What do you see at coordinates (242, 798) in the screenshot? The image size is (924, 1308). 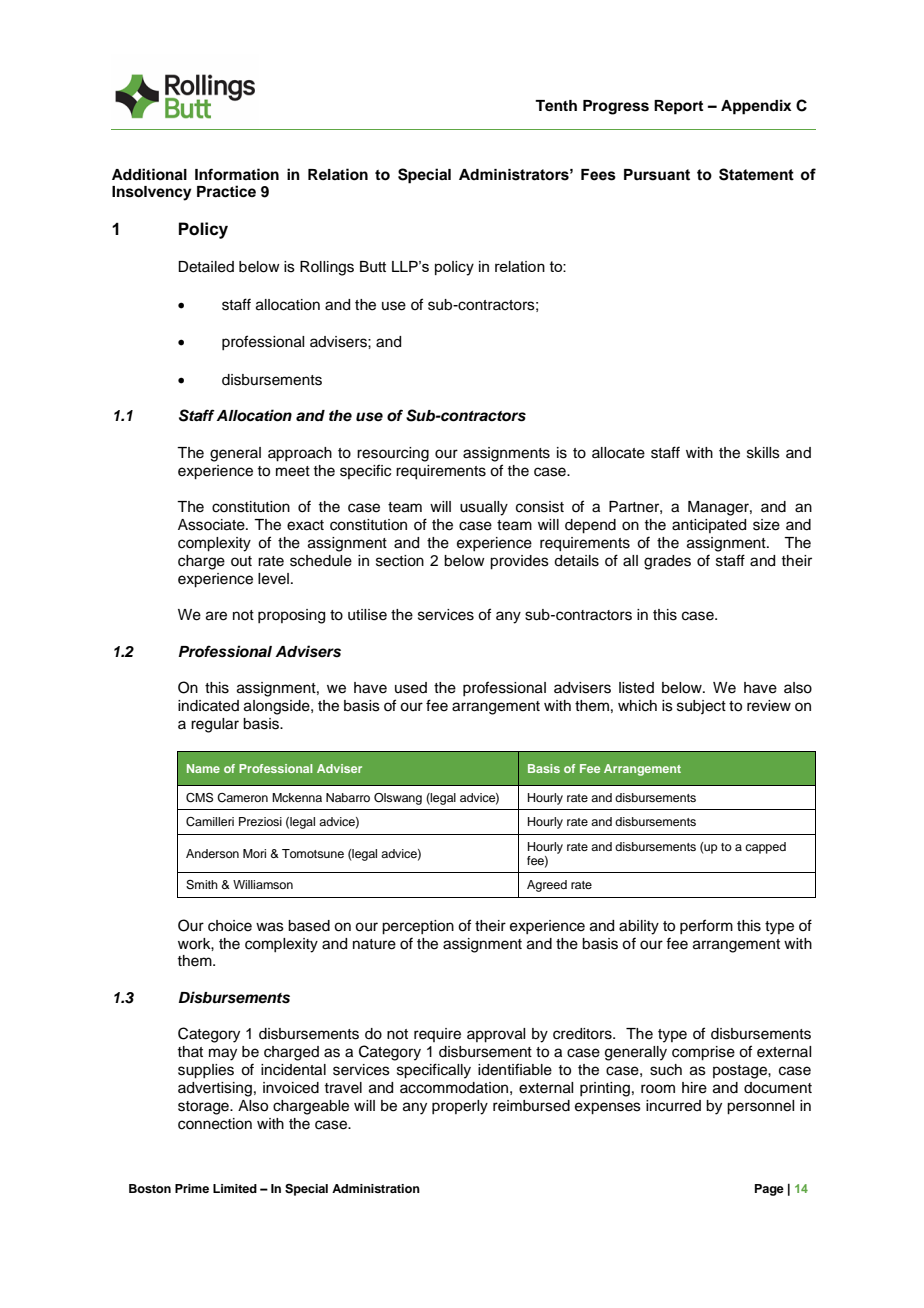 I see `Cameron` at bounding box center [242, 798].
